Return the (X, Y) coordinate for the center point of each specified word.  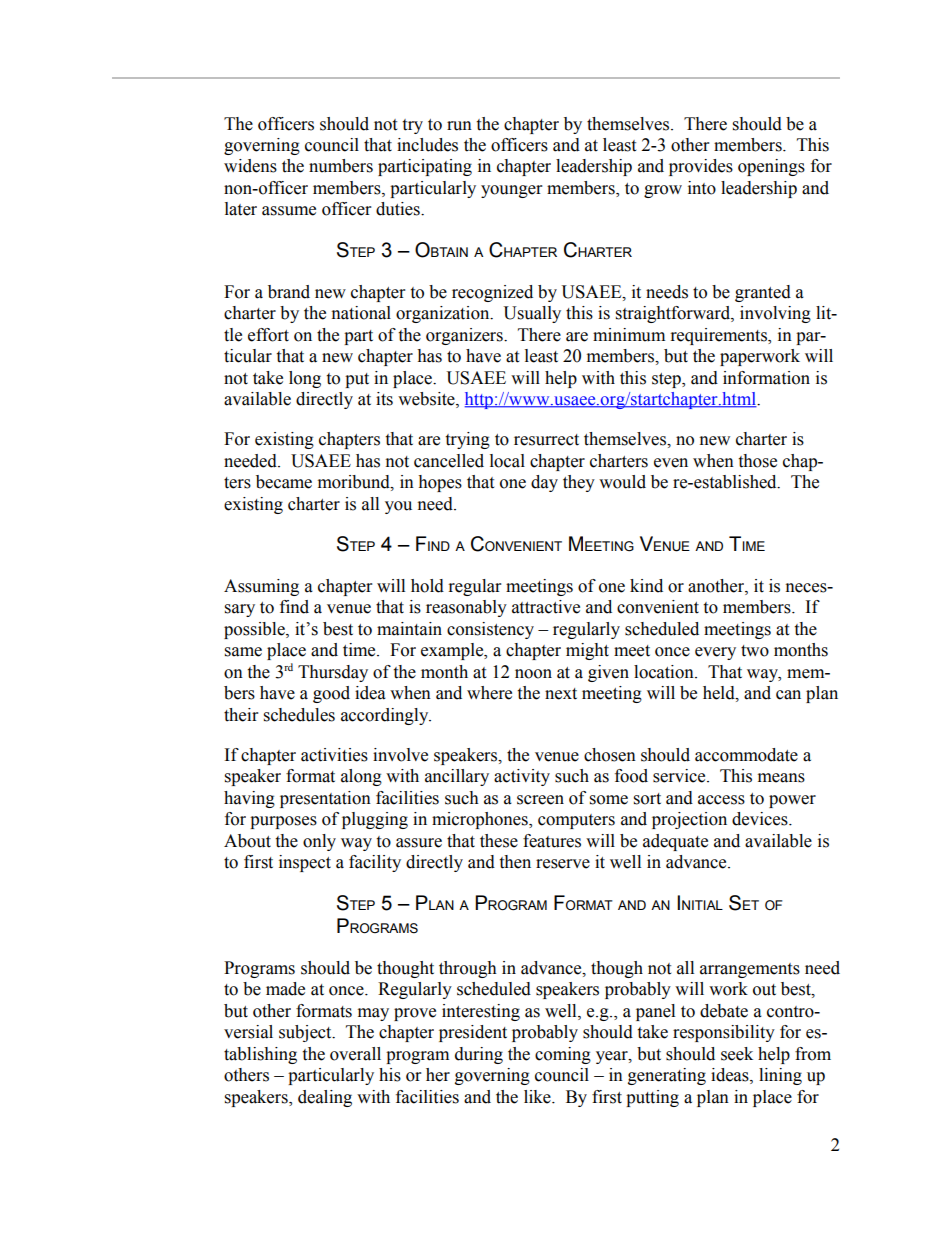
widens (250, 166)
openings (771, 167)
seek (737, 1054)
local (507, 461)
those (757, 461)
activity (522, 777)
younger (511, 191)
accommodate (746, 755)
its (384, 399)
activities (334, 755)
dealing (325, 1098)
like (538, 1097)
